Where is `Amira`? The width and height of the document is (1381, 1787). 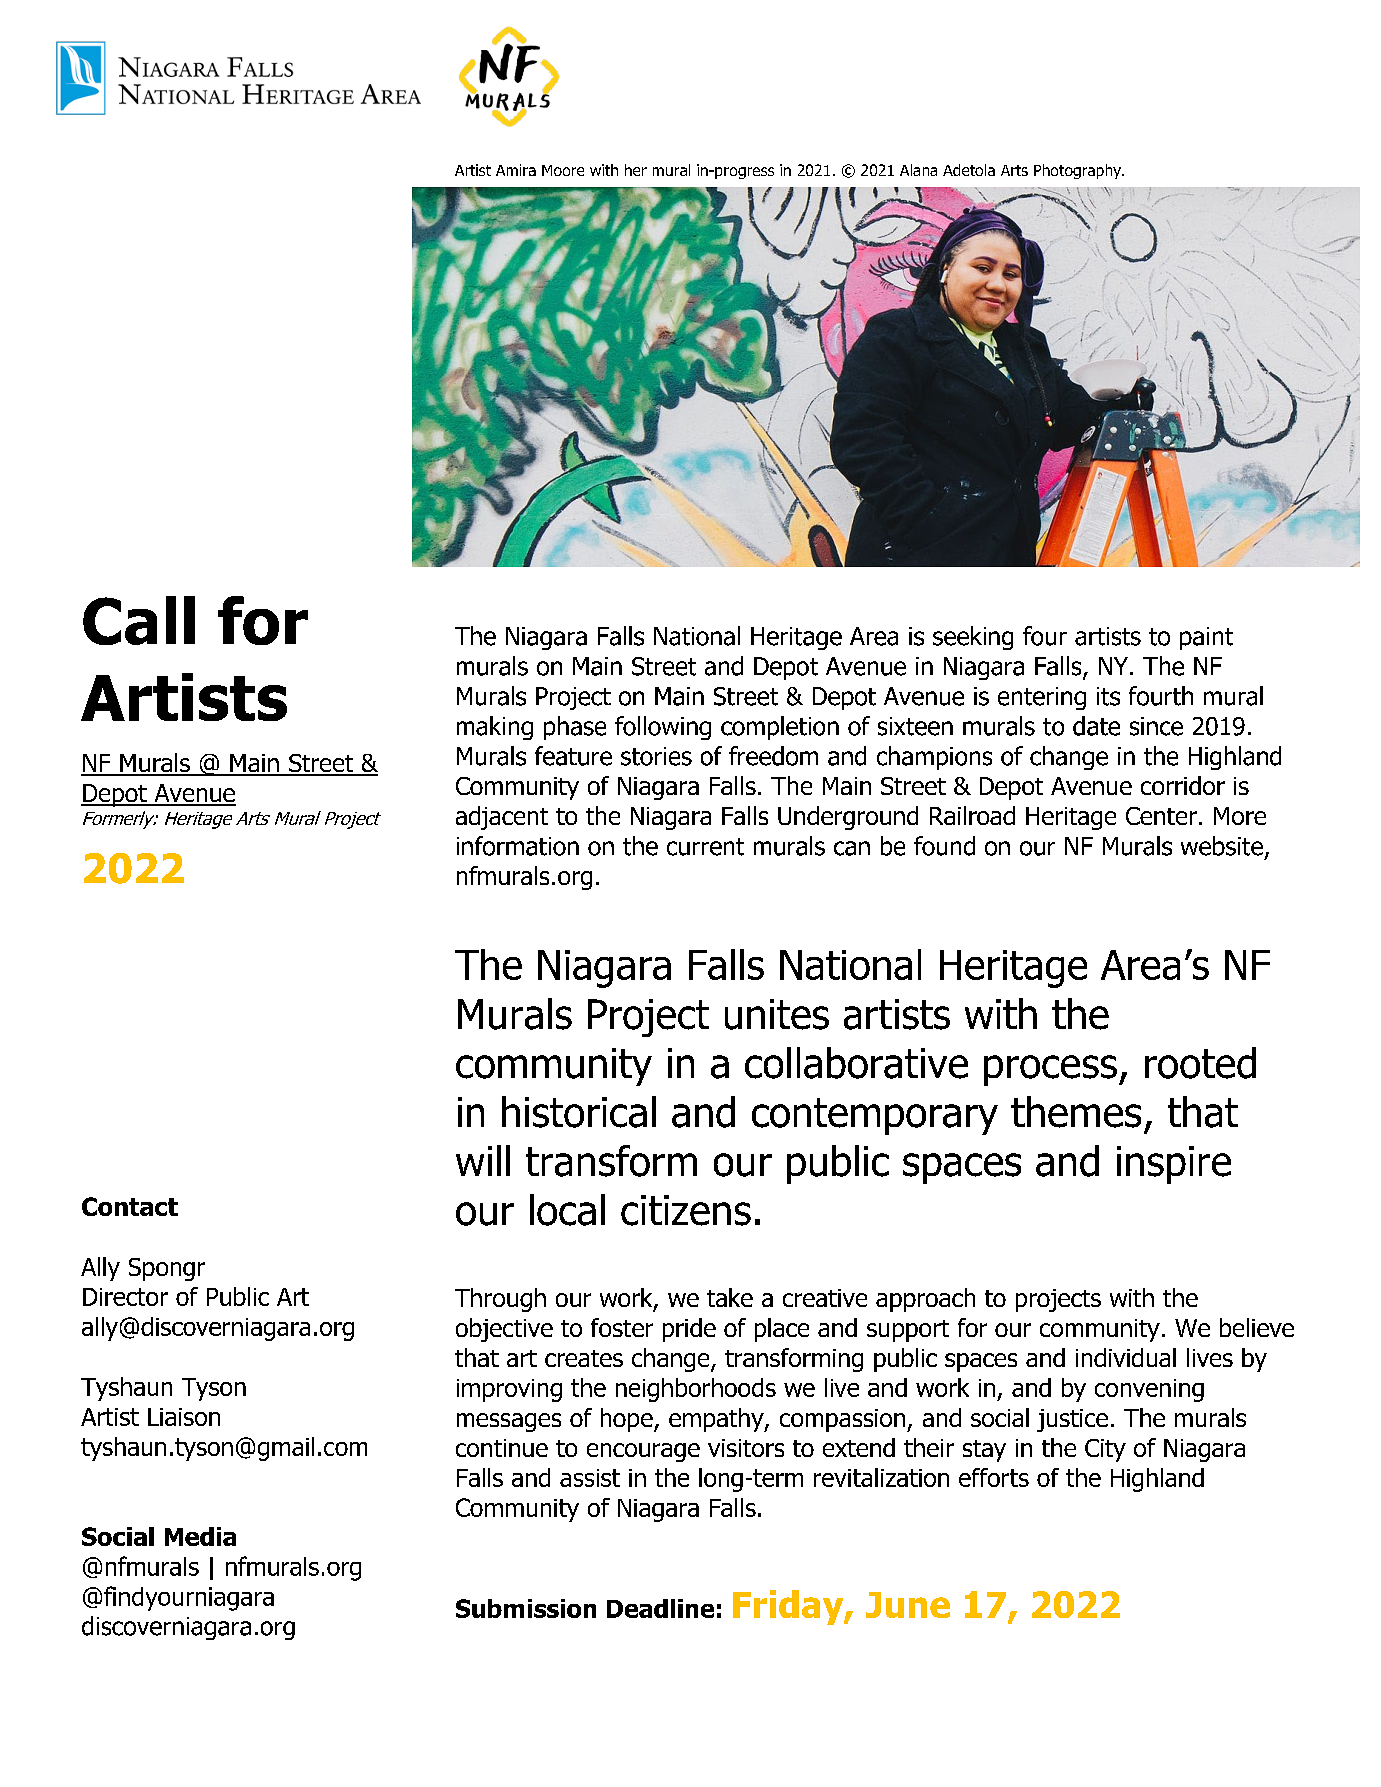 Amira is located at coordinates (516, 170).
